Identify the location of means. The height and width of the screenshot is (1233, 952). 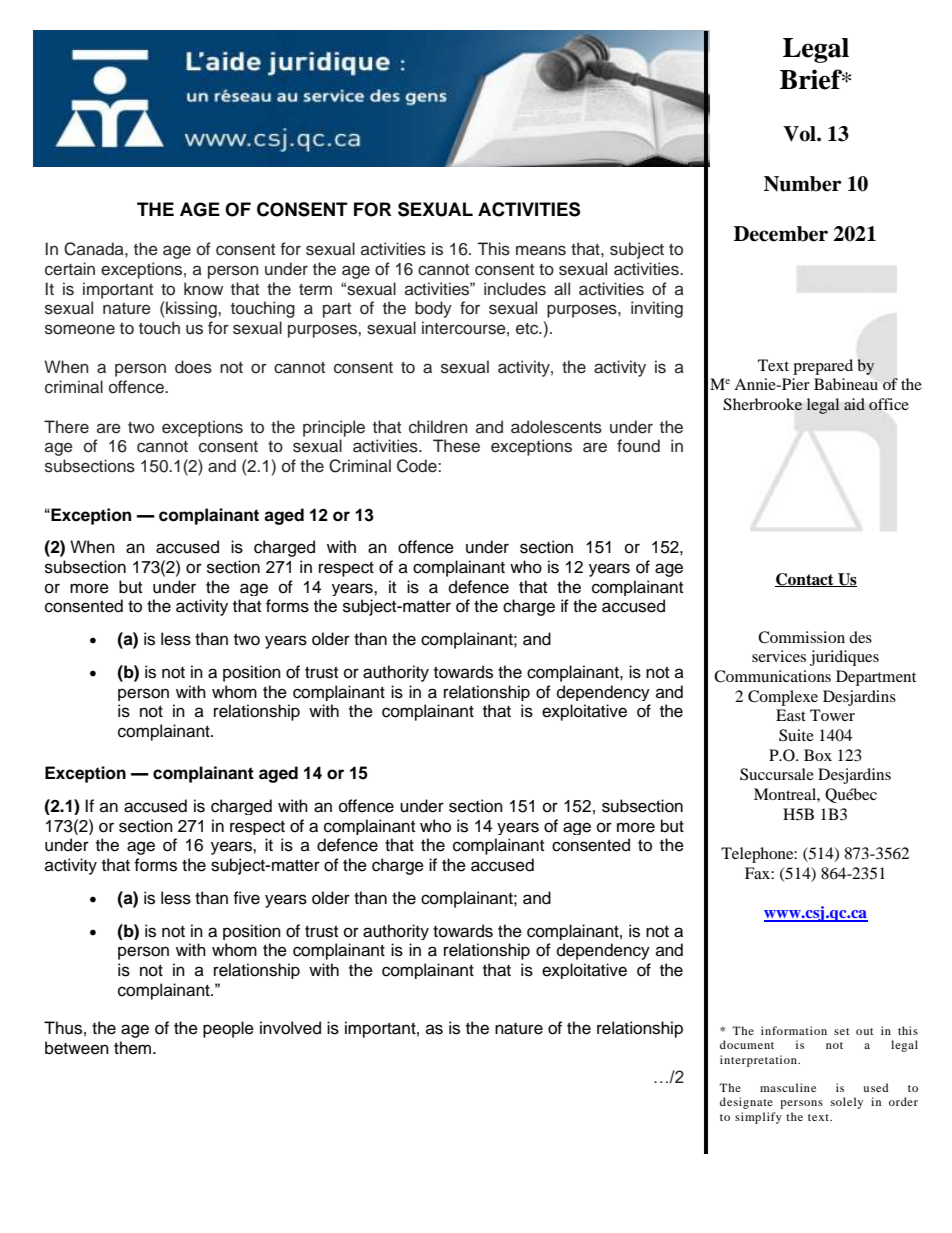
(541, 250).
